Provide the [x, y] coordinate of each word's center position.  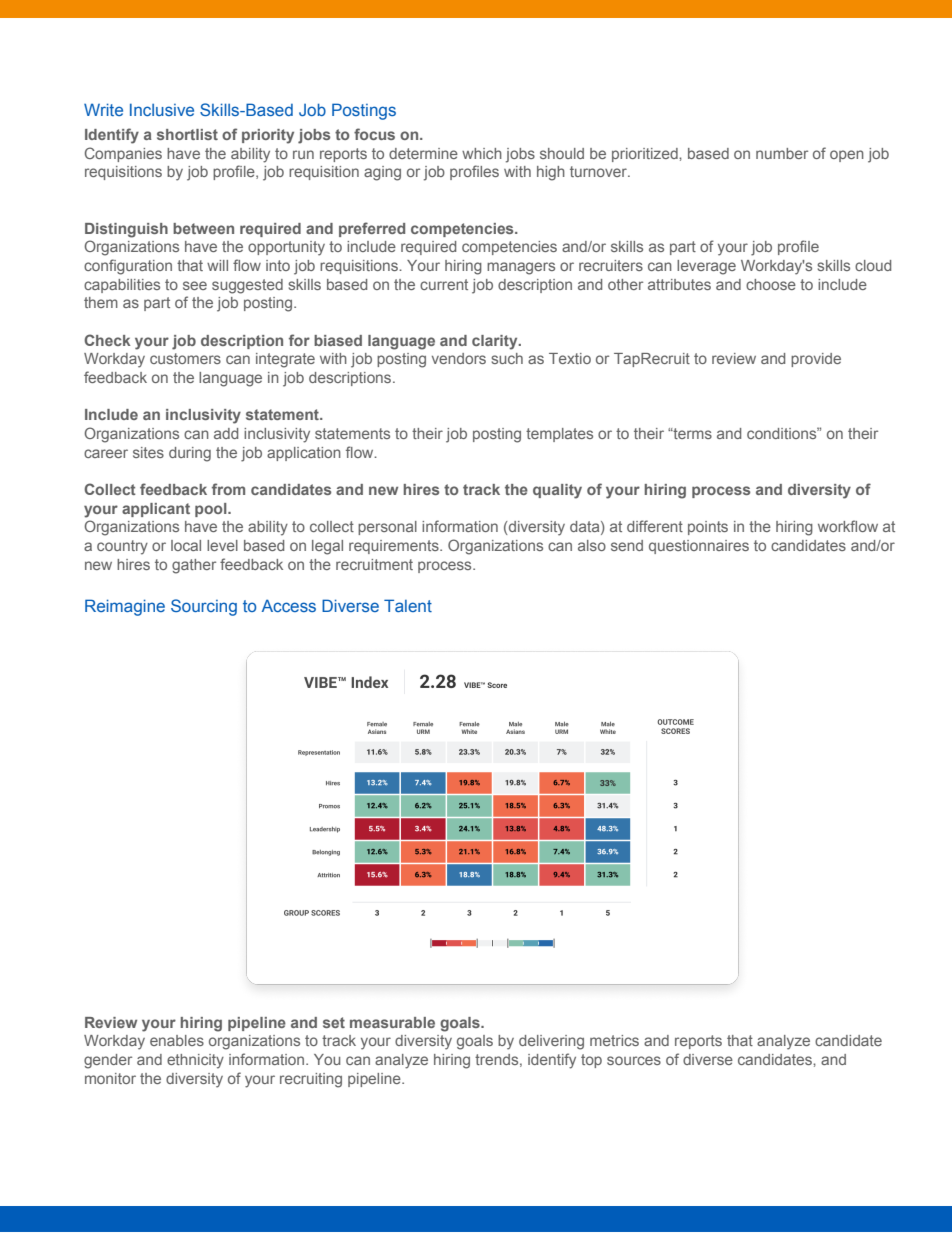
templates [559, 435]
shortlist [187, 134]
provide [816, 360]
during [190, 454]
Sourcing [204, 607]
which [482, 153]
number [782, 153]
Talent [408, 605]
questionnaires [699, 547]
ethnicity [195, 1061]
